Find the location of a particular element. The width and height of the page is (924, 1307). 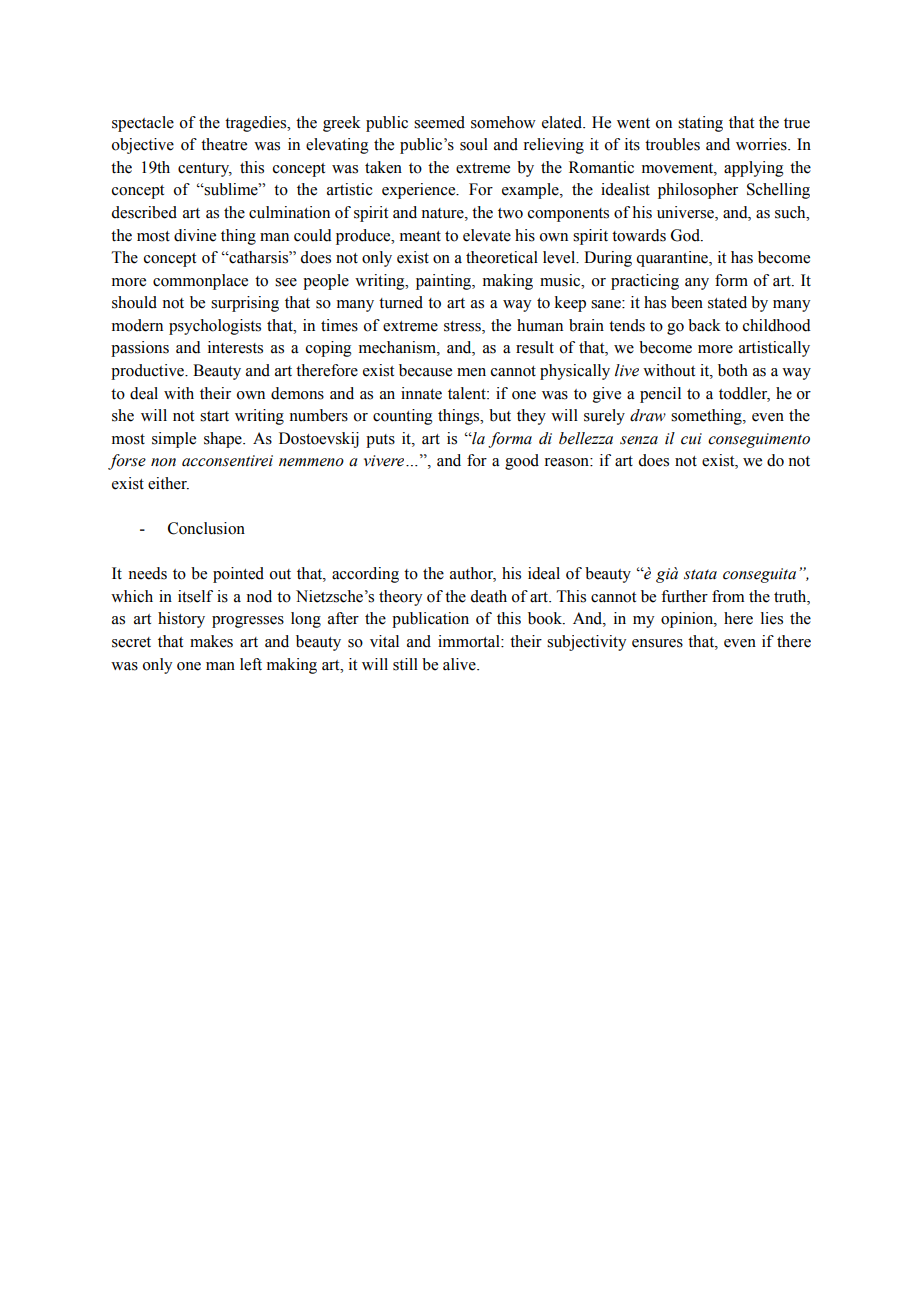

theatre is located at coordinates (224, 144).
